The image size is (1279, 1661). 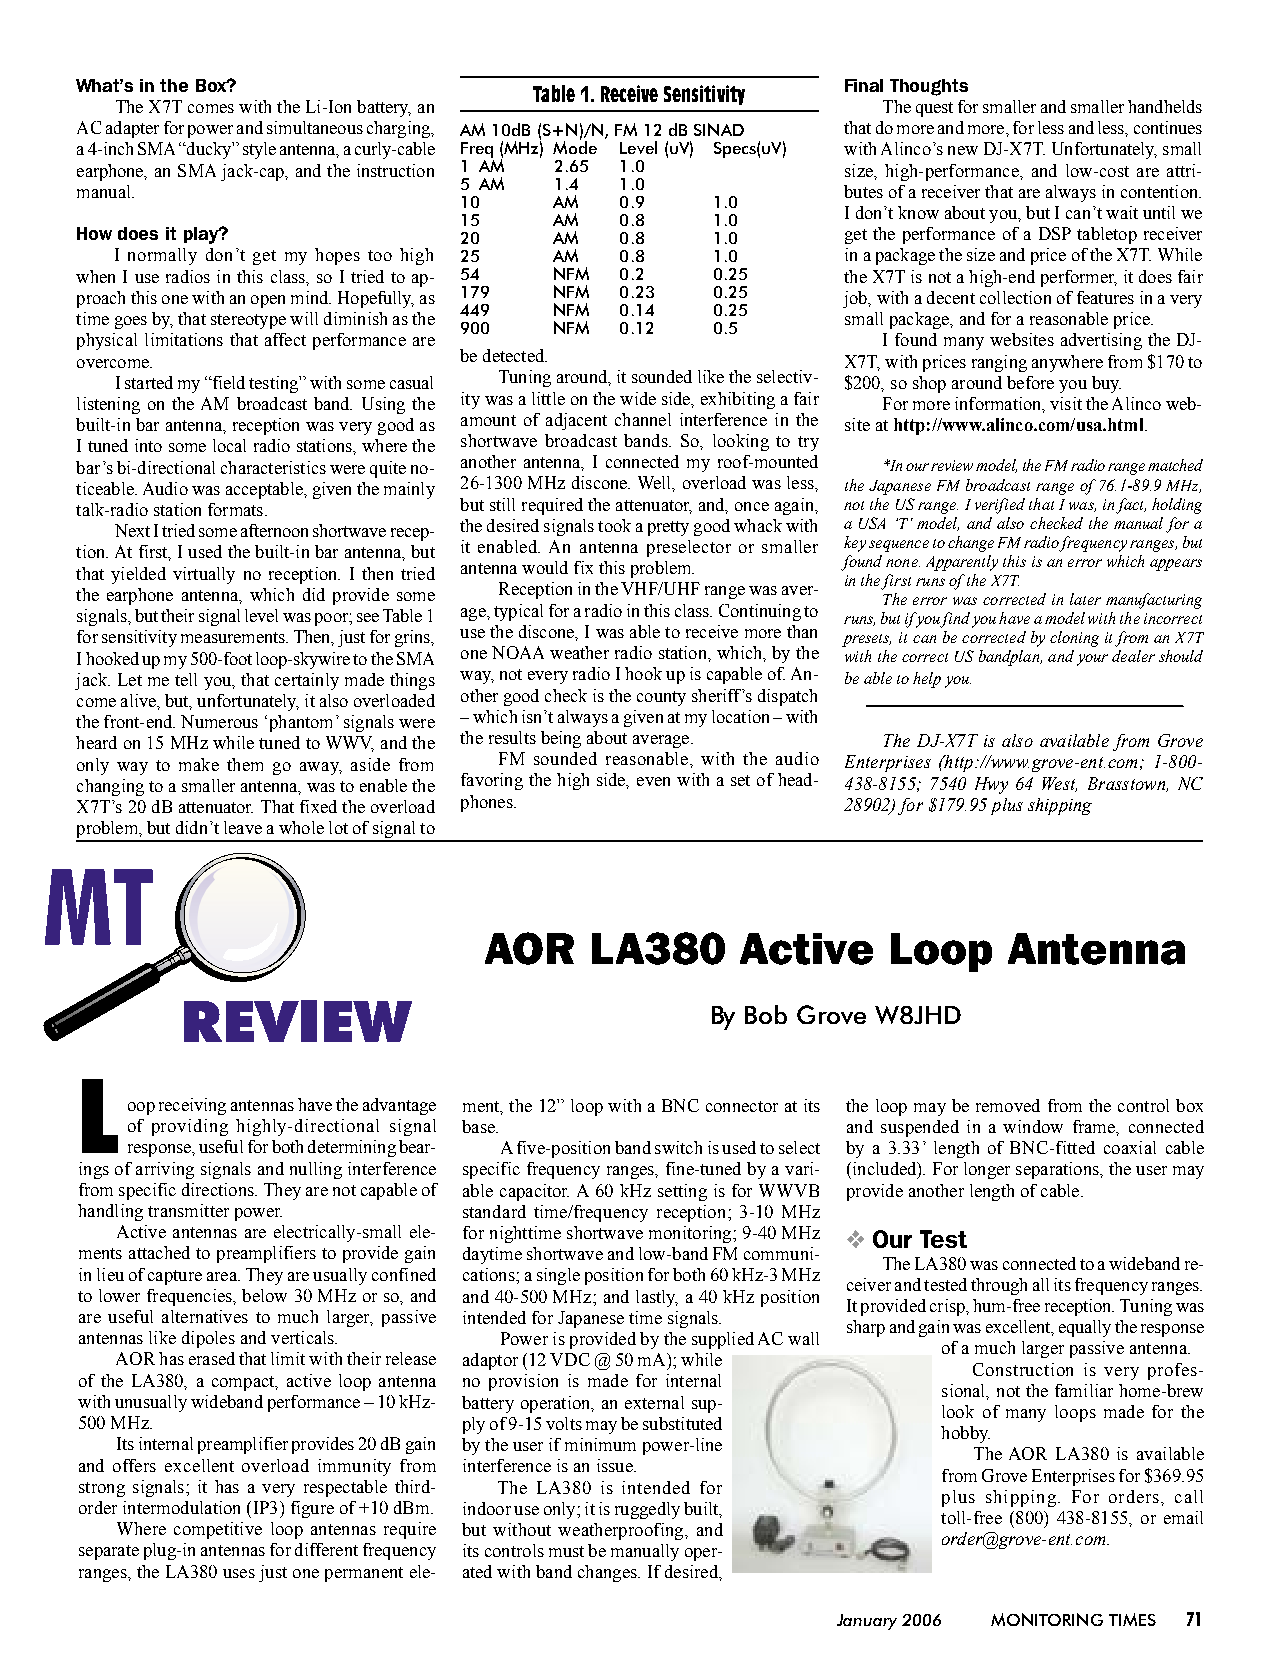 I want to click on charging, so click(x=399, y=129).
